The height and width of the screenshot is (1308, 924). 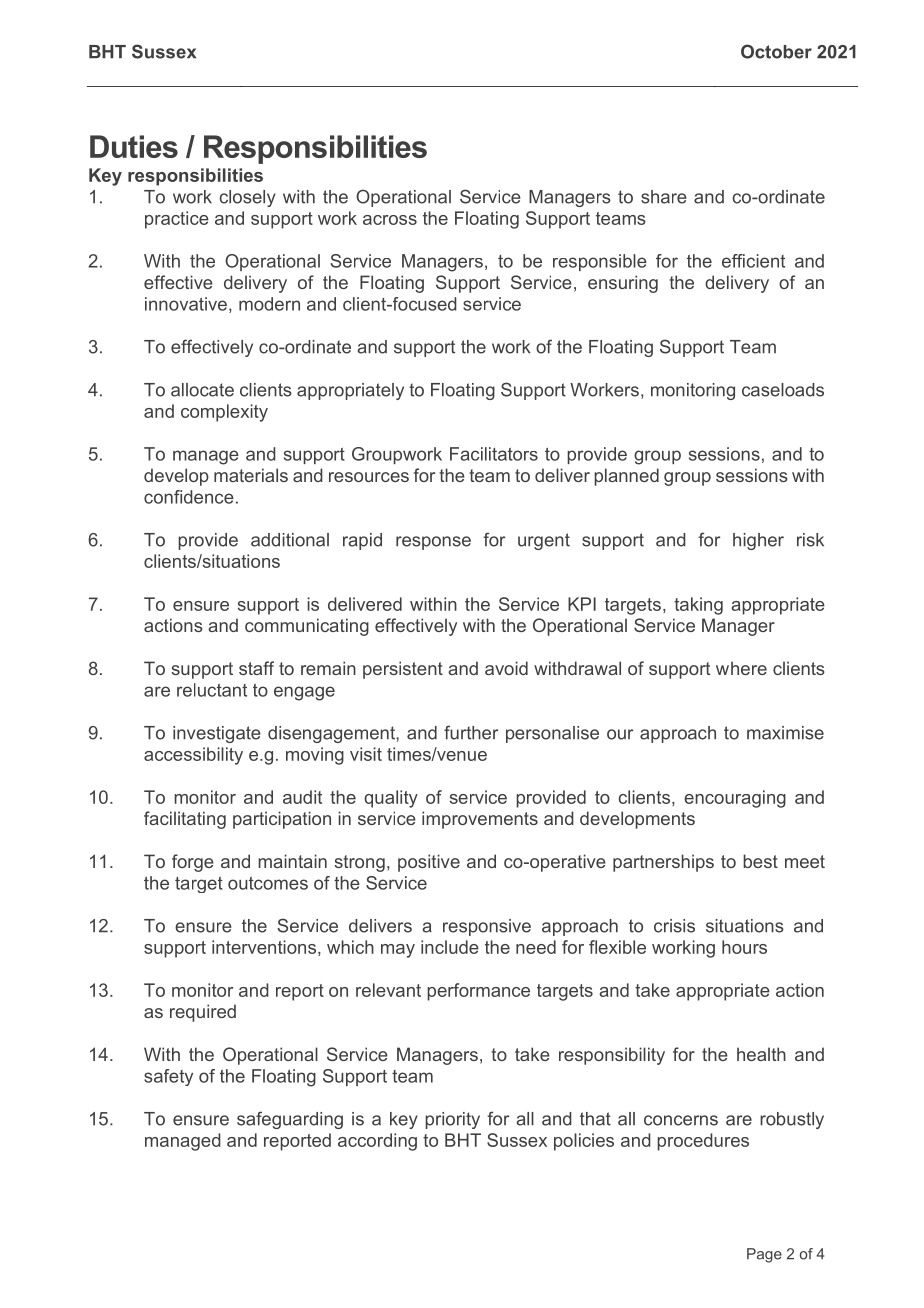 What do you see at coordinates (290, 1120) in the screenshot?
I see `safeguarding` at bounding box center [290, 1120].
